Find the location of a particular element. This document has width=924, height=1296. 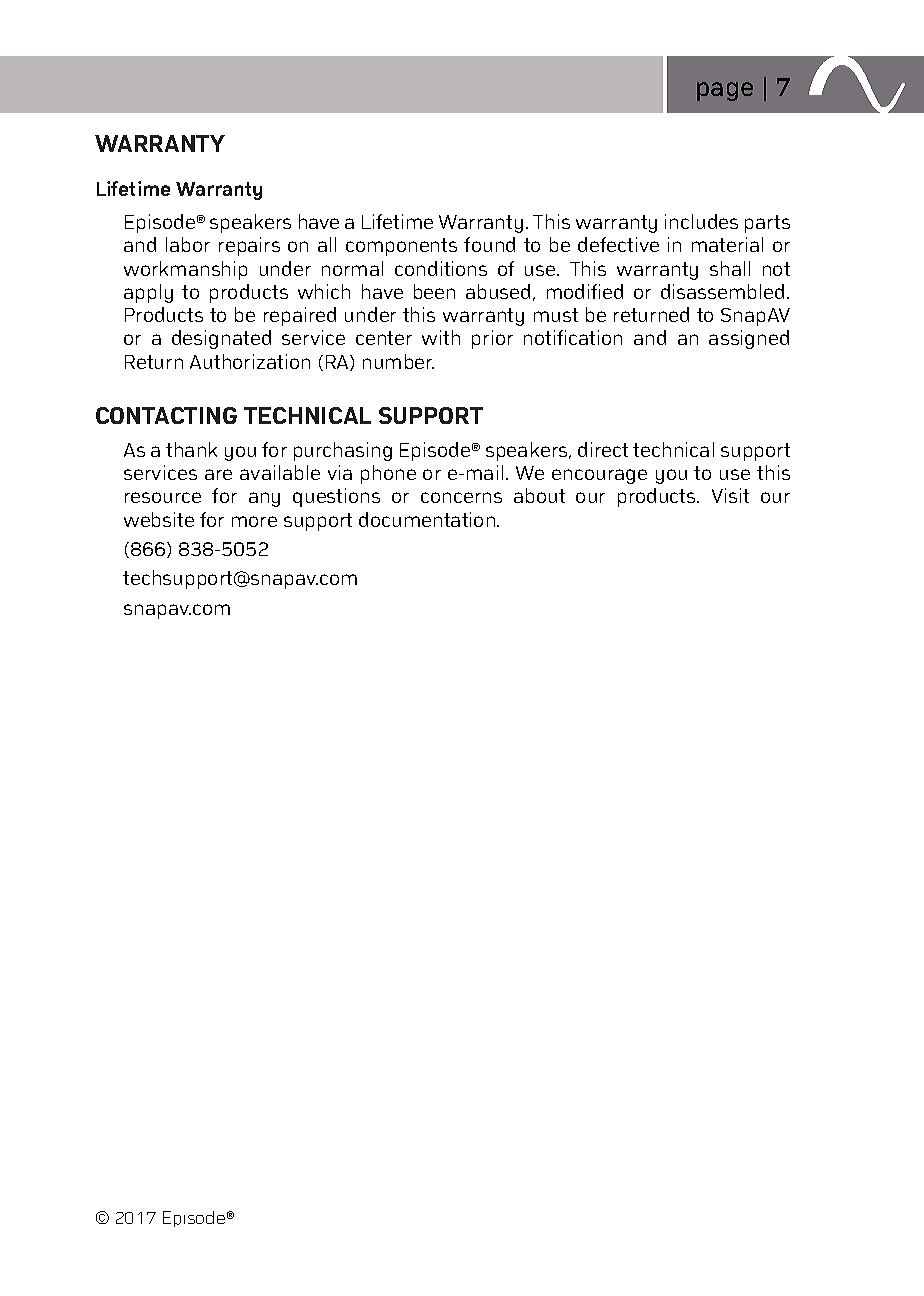

repairs is located at coordinates (249, 246).
